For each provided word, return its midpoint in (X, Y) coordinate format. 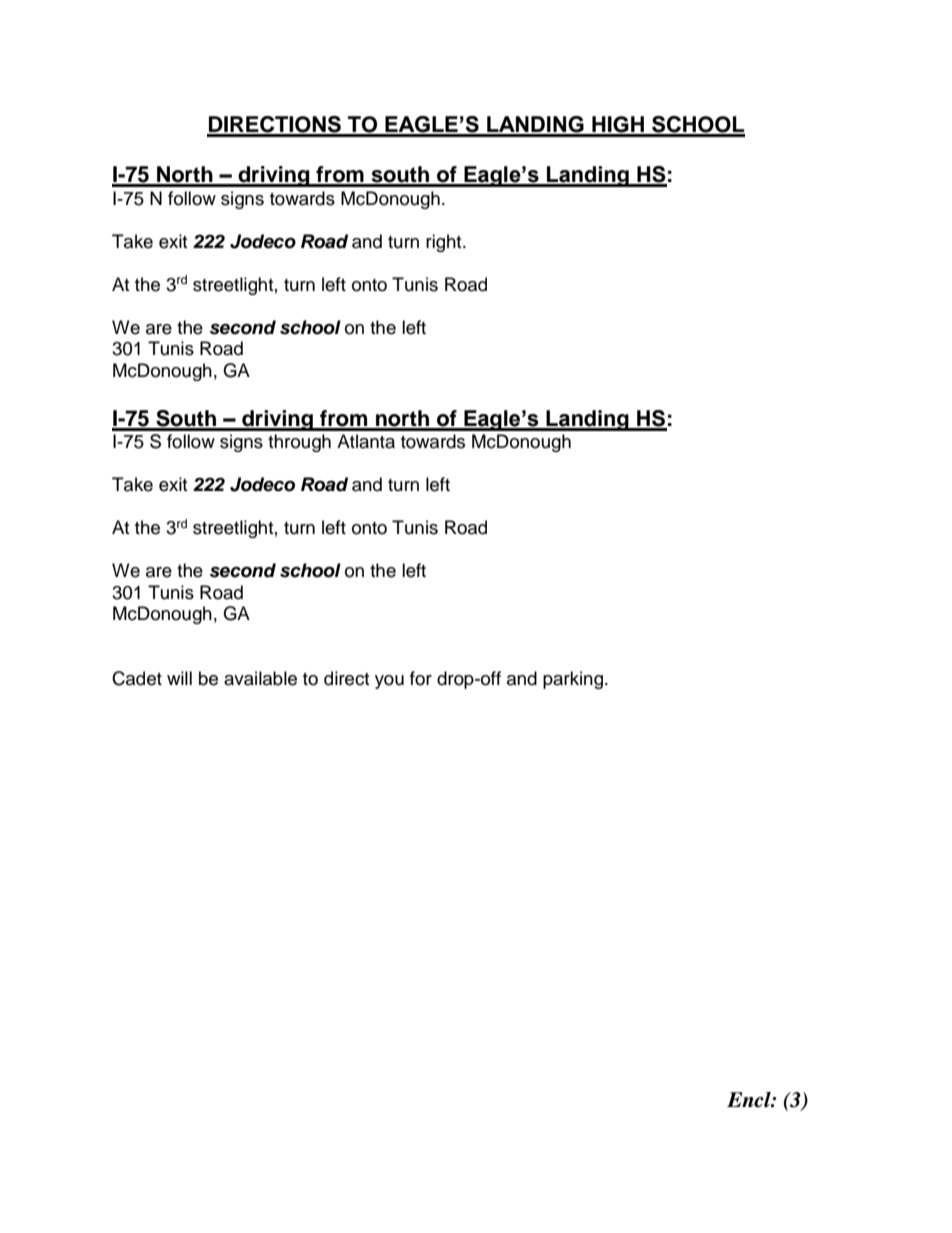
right (445, 243)
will (179, 678)
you (389, 682)
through (299, 443)
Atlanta (366, 441)
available (260, 678)
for (421, 678)
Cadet (137, 678)
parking (573, 680)
